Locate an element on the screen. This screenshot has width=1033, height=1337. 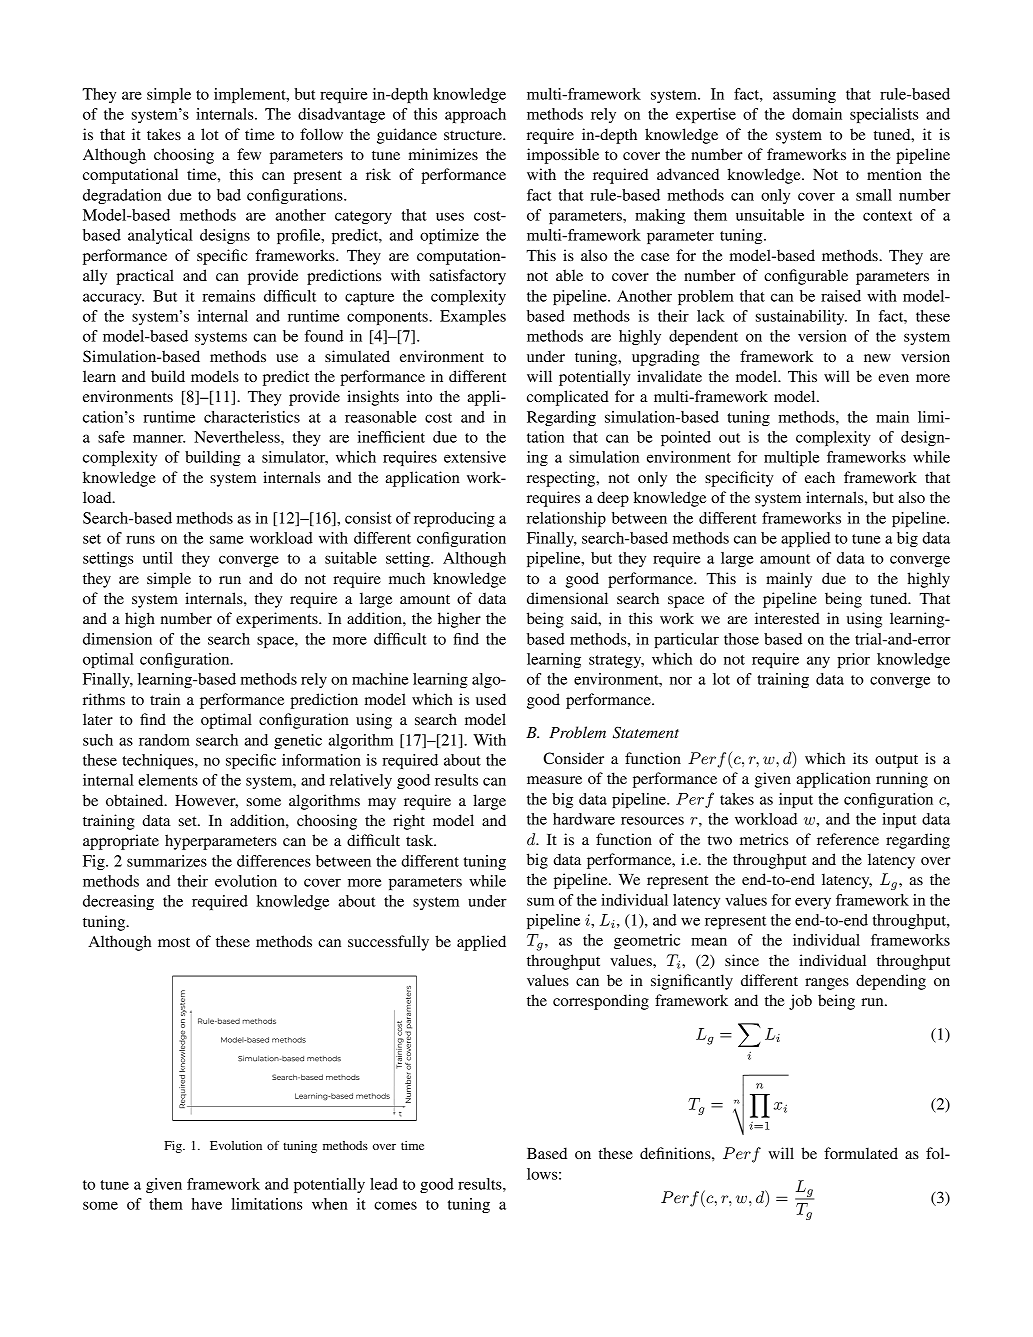
comes is located at coordinates (395, 1205).
